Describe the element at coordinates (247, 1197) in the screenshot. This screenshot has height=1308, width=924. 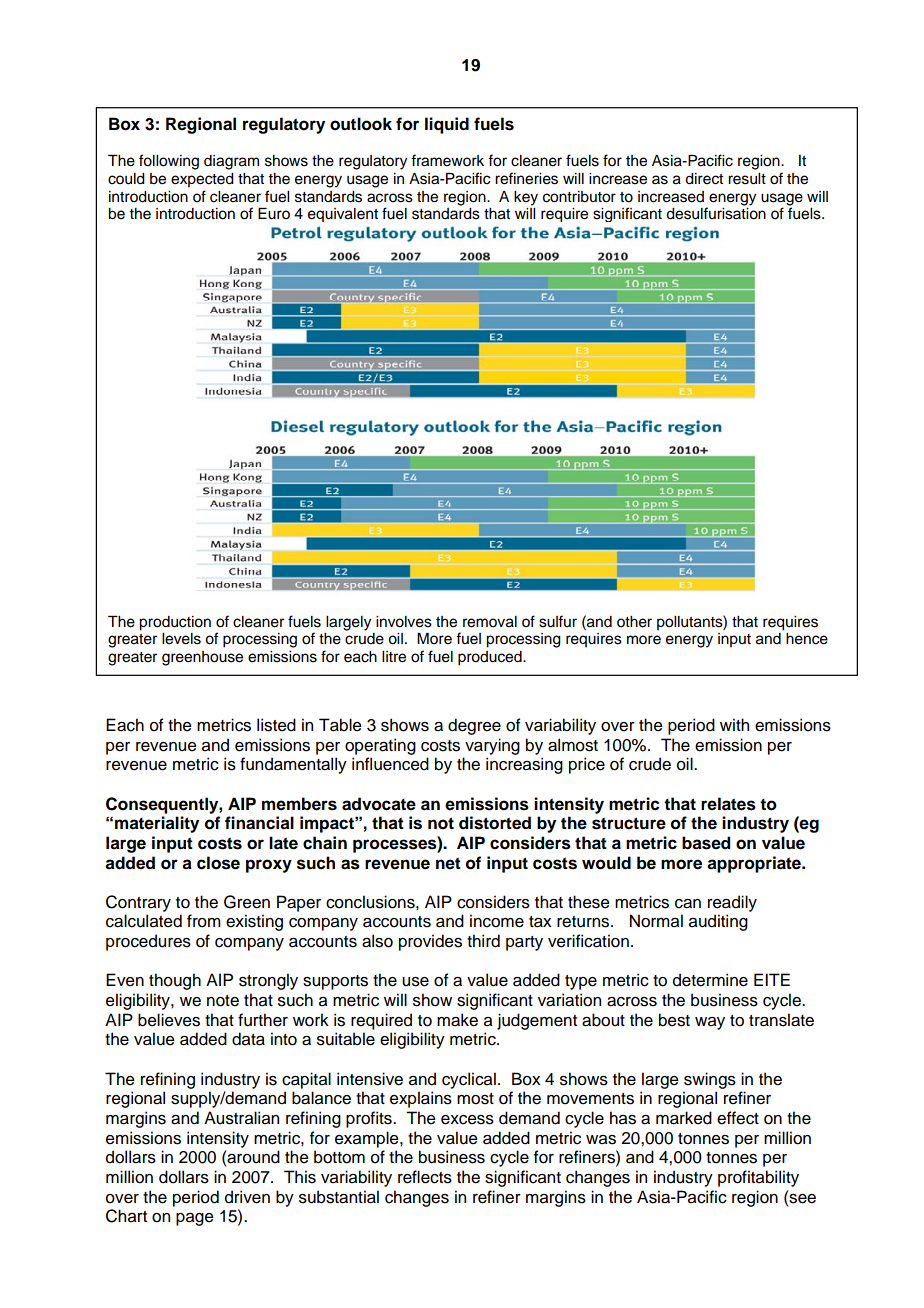
I see `driven` at that location.
